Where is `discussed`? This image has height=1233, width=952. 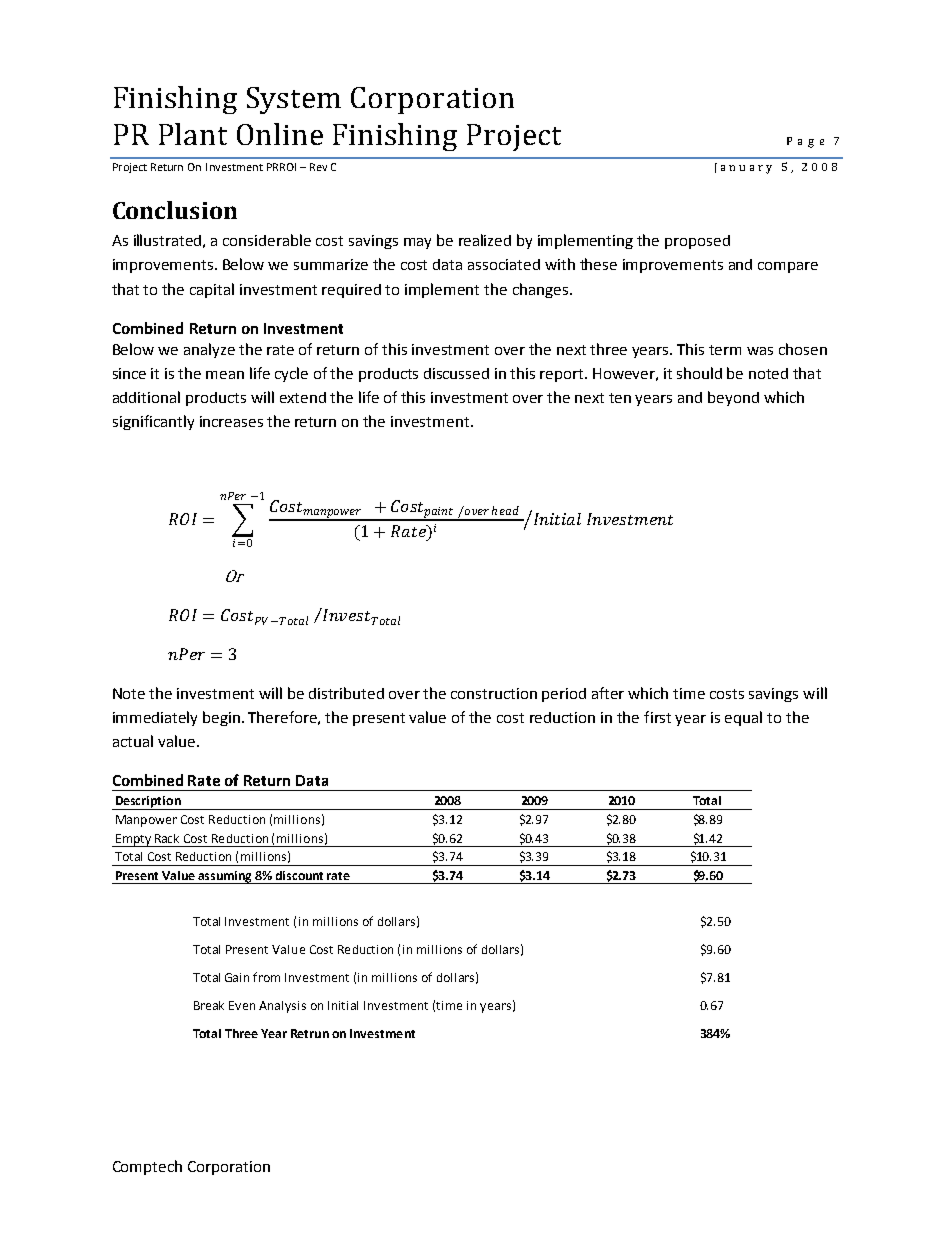 discussed is located at coordinates (456, 373).
